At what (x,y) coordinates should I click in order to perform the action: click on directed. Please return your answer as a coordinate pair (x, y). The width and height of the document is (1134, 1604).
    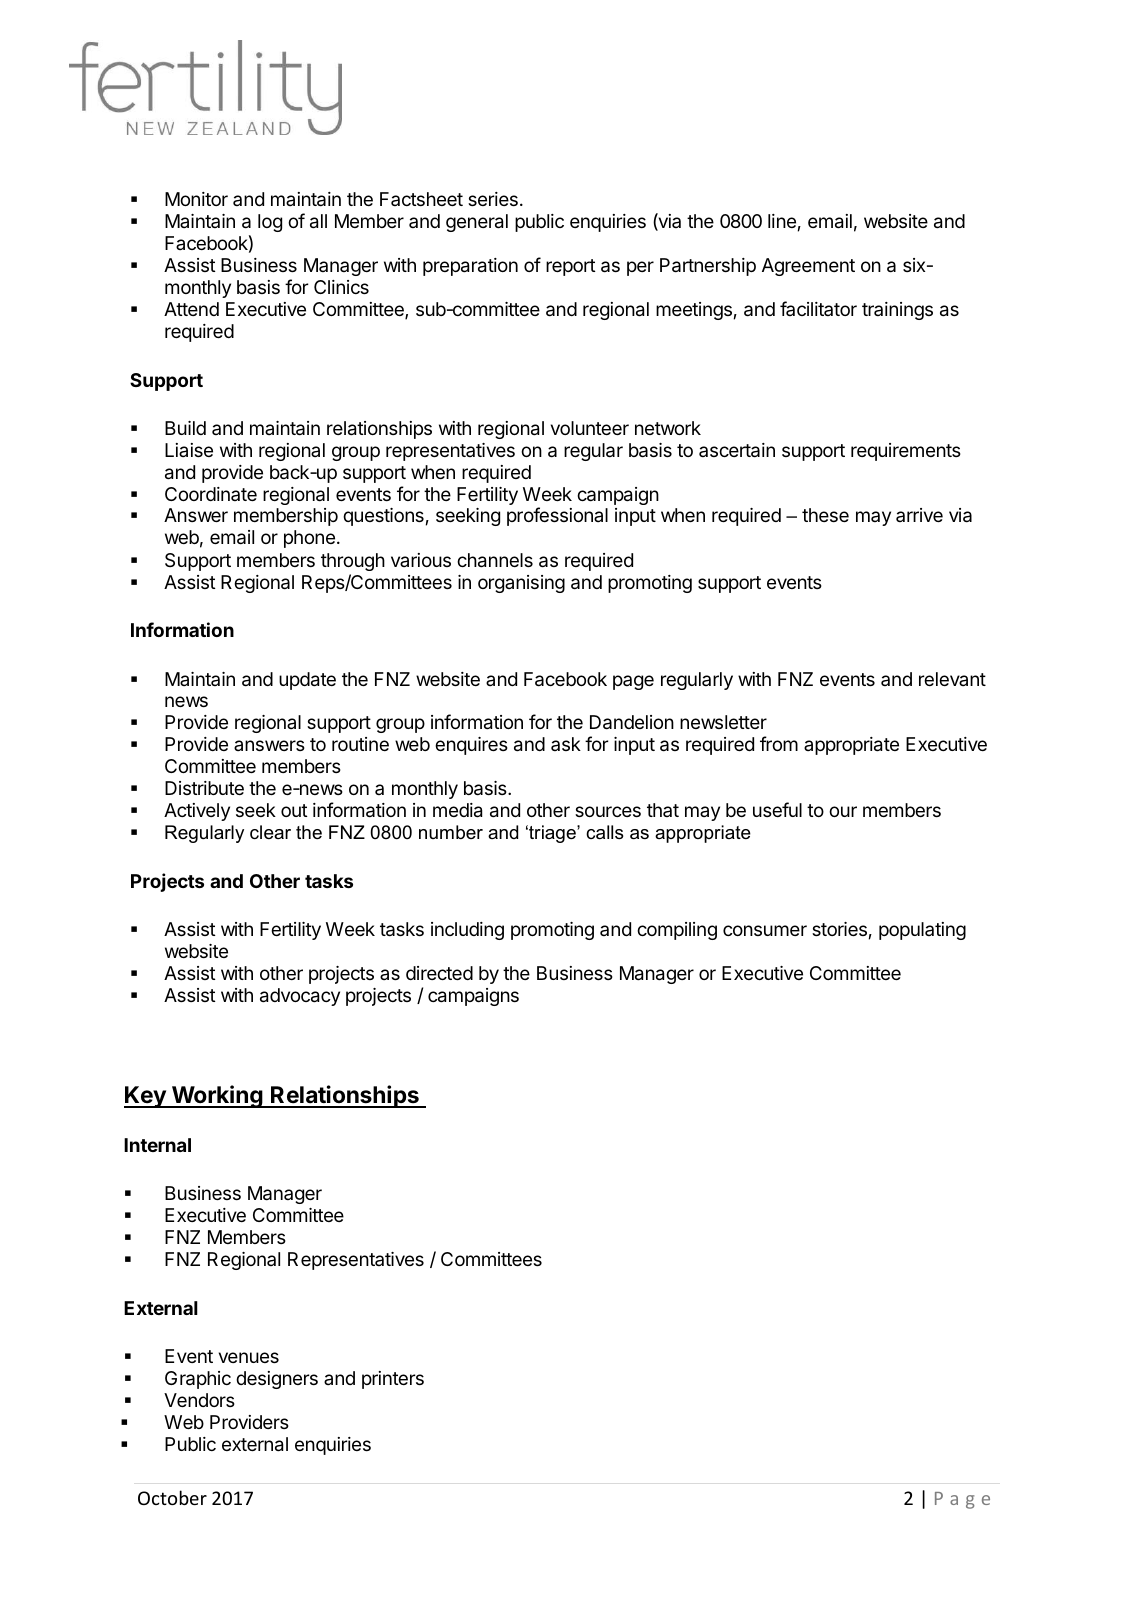
    Looking at the image, I should click on (439, 973).
